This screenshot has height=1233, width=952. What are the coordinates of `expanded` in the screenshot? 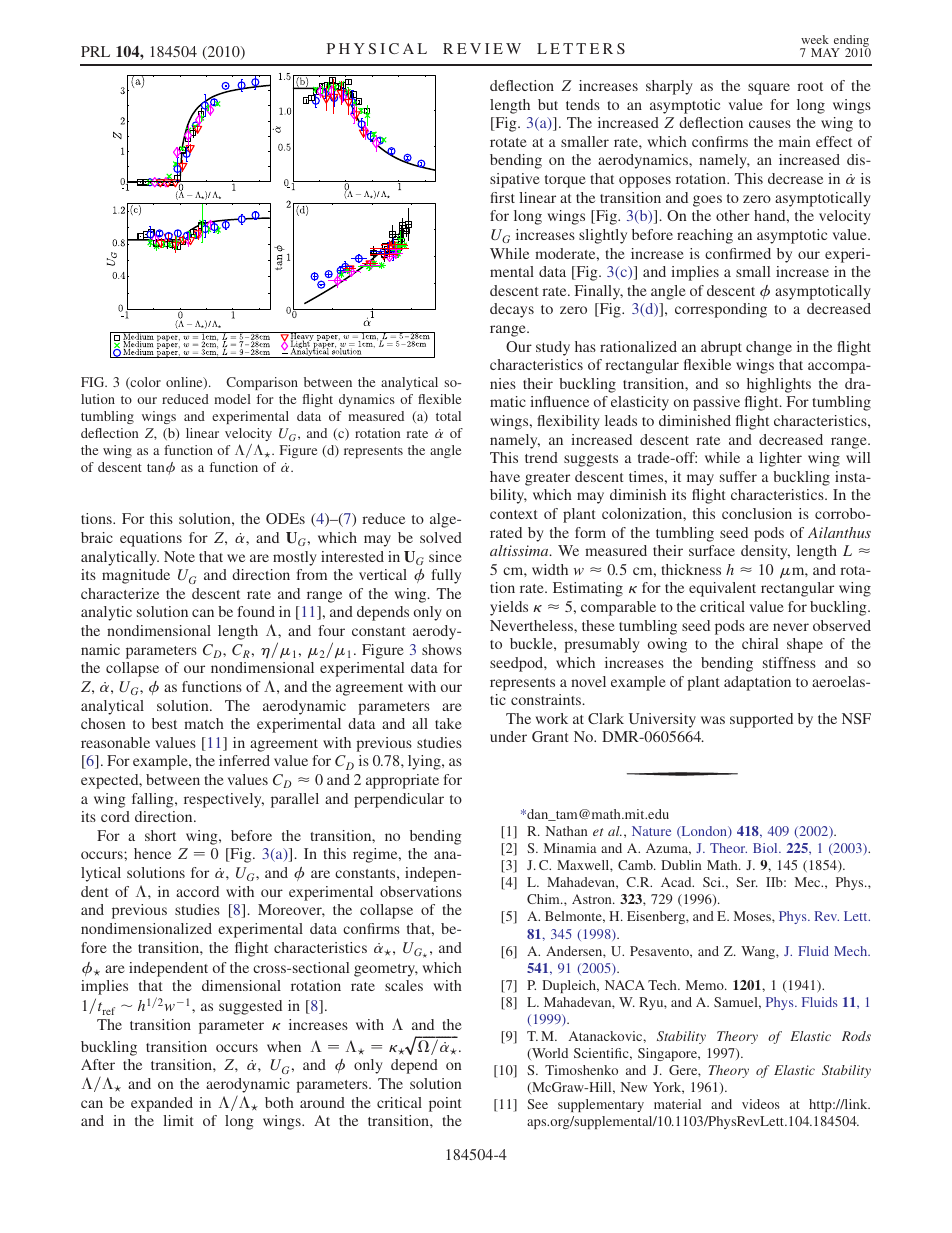 It's located at (162, 1104).
